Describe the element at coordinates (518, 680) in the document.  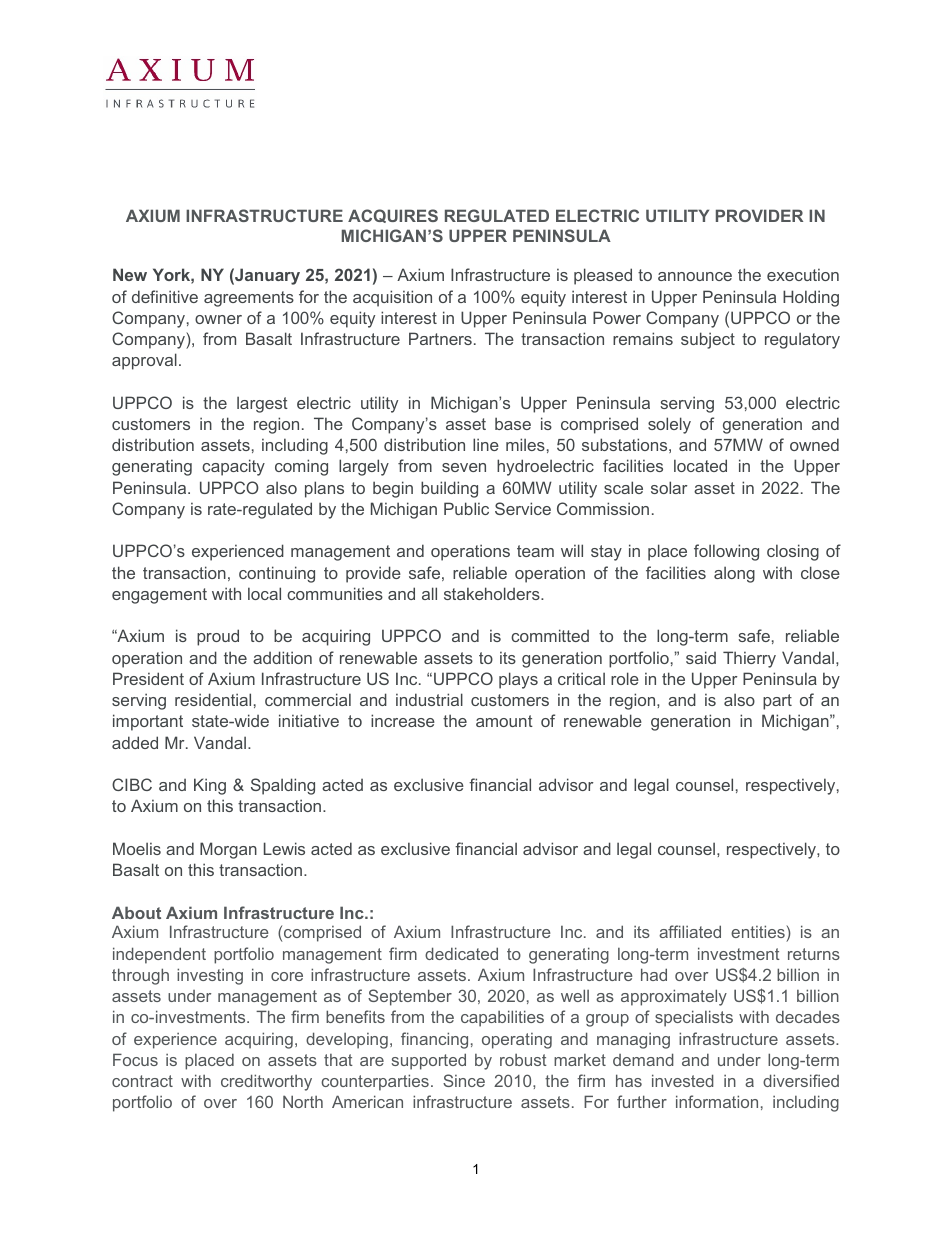
I see `plays` at that location.
